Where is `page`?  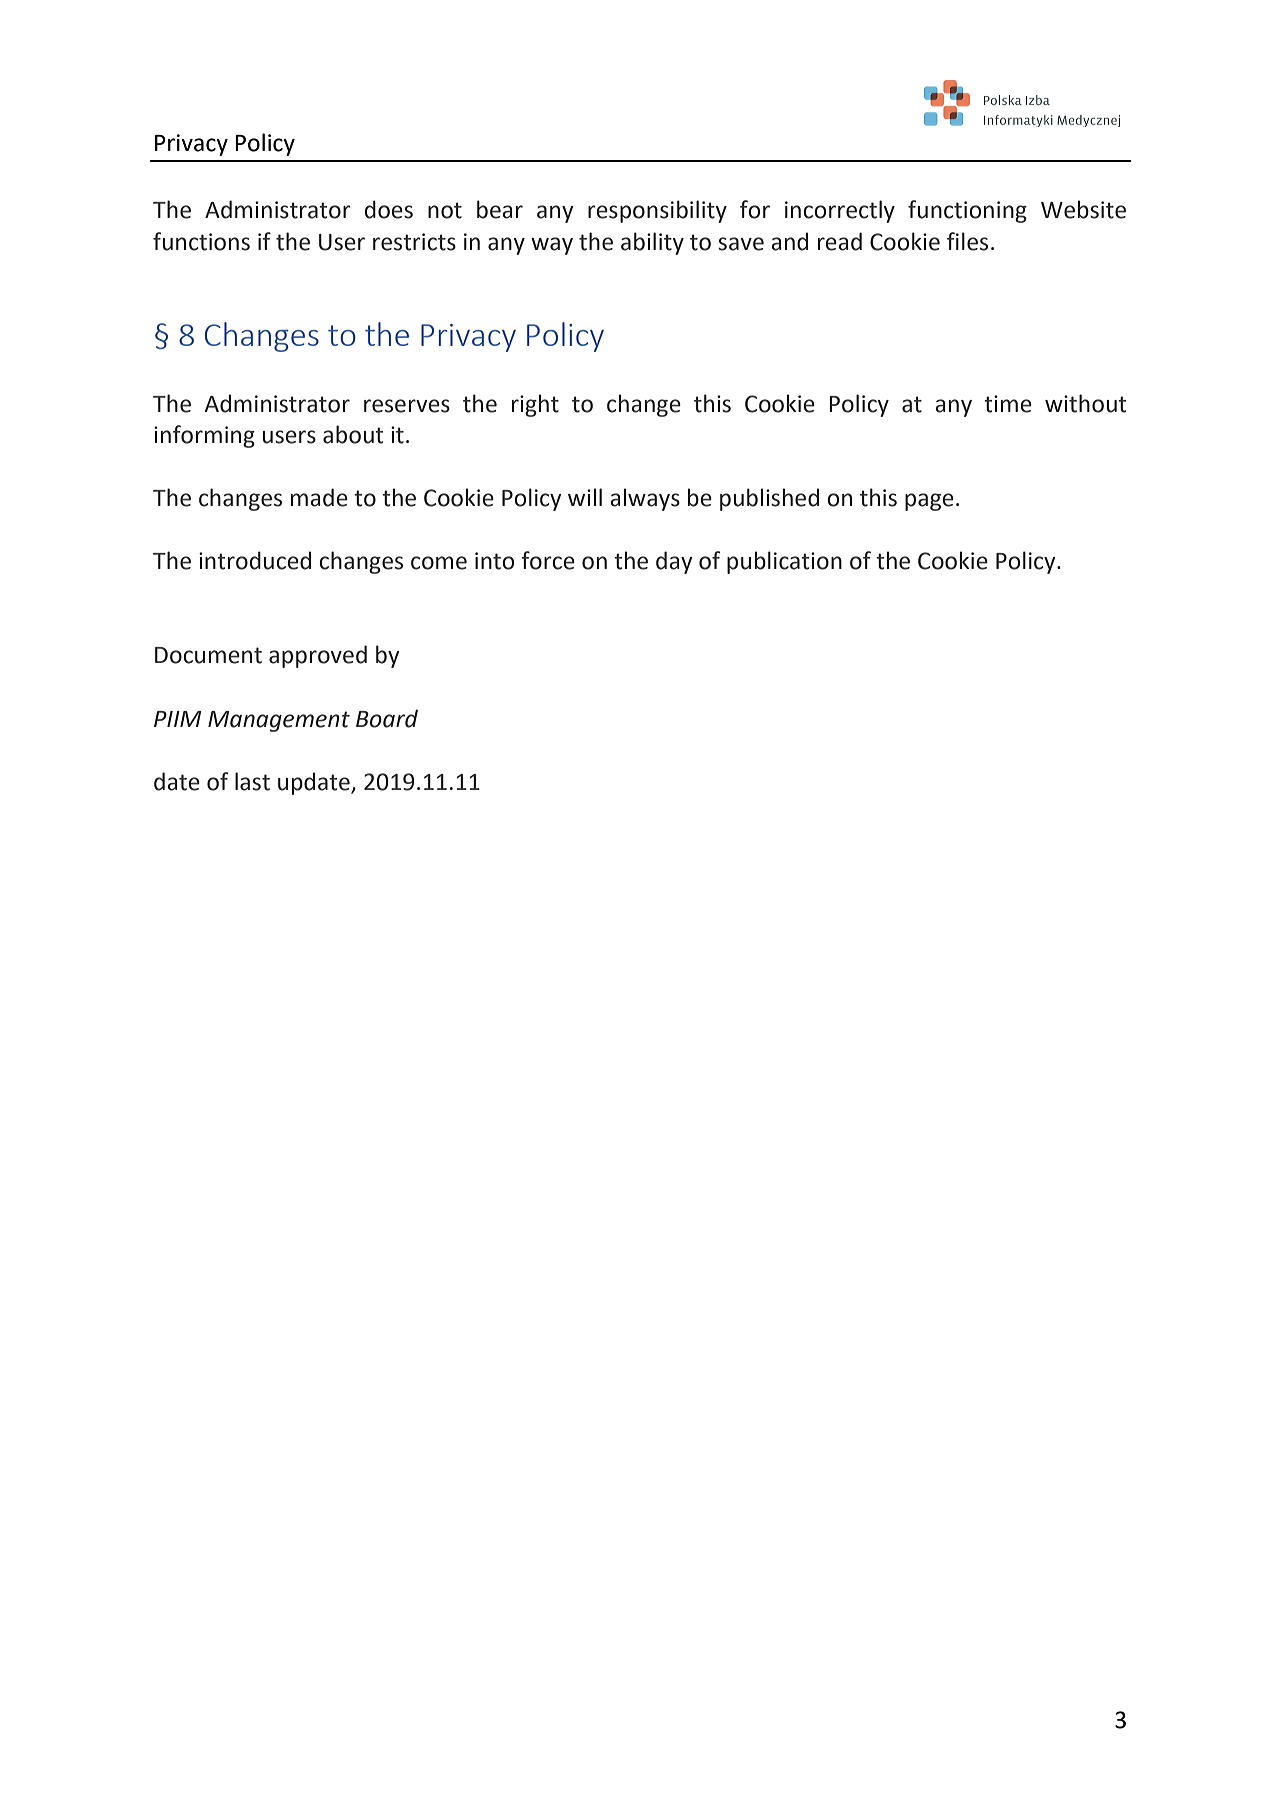 page is located at coordinates (929, 502).
